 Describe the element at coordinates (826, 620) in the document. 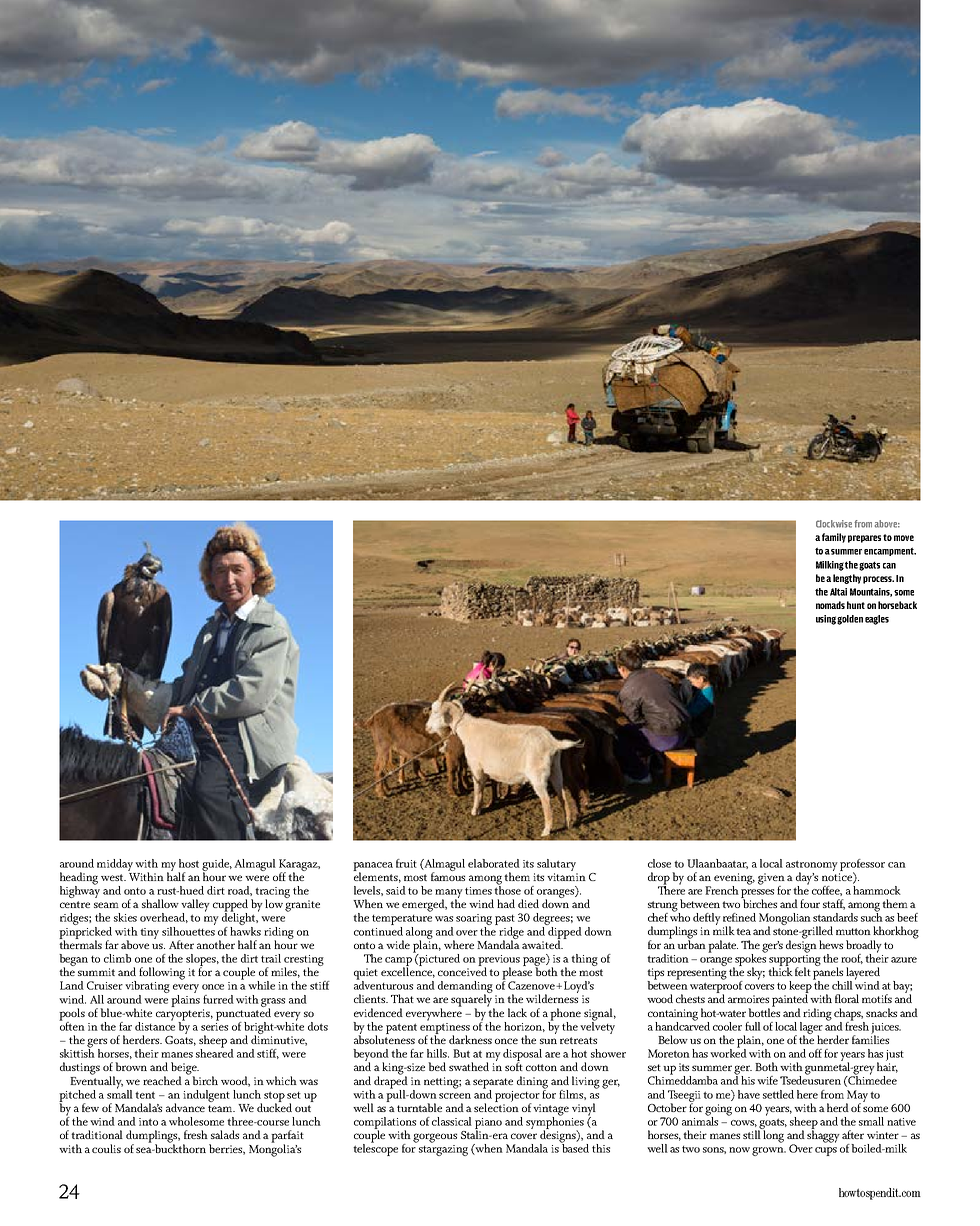

I see `using` at that location.
